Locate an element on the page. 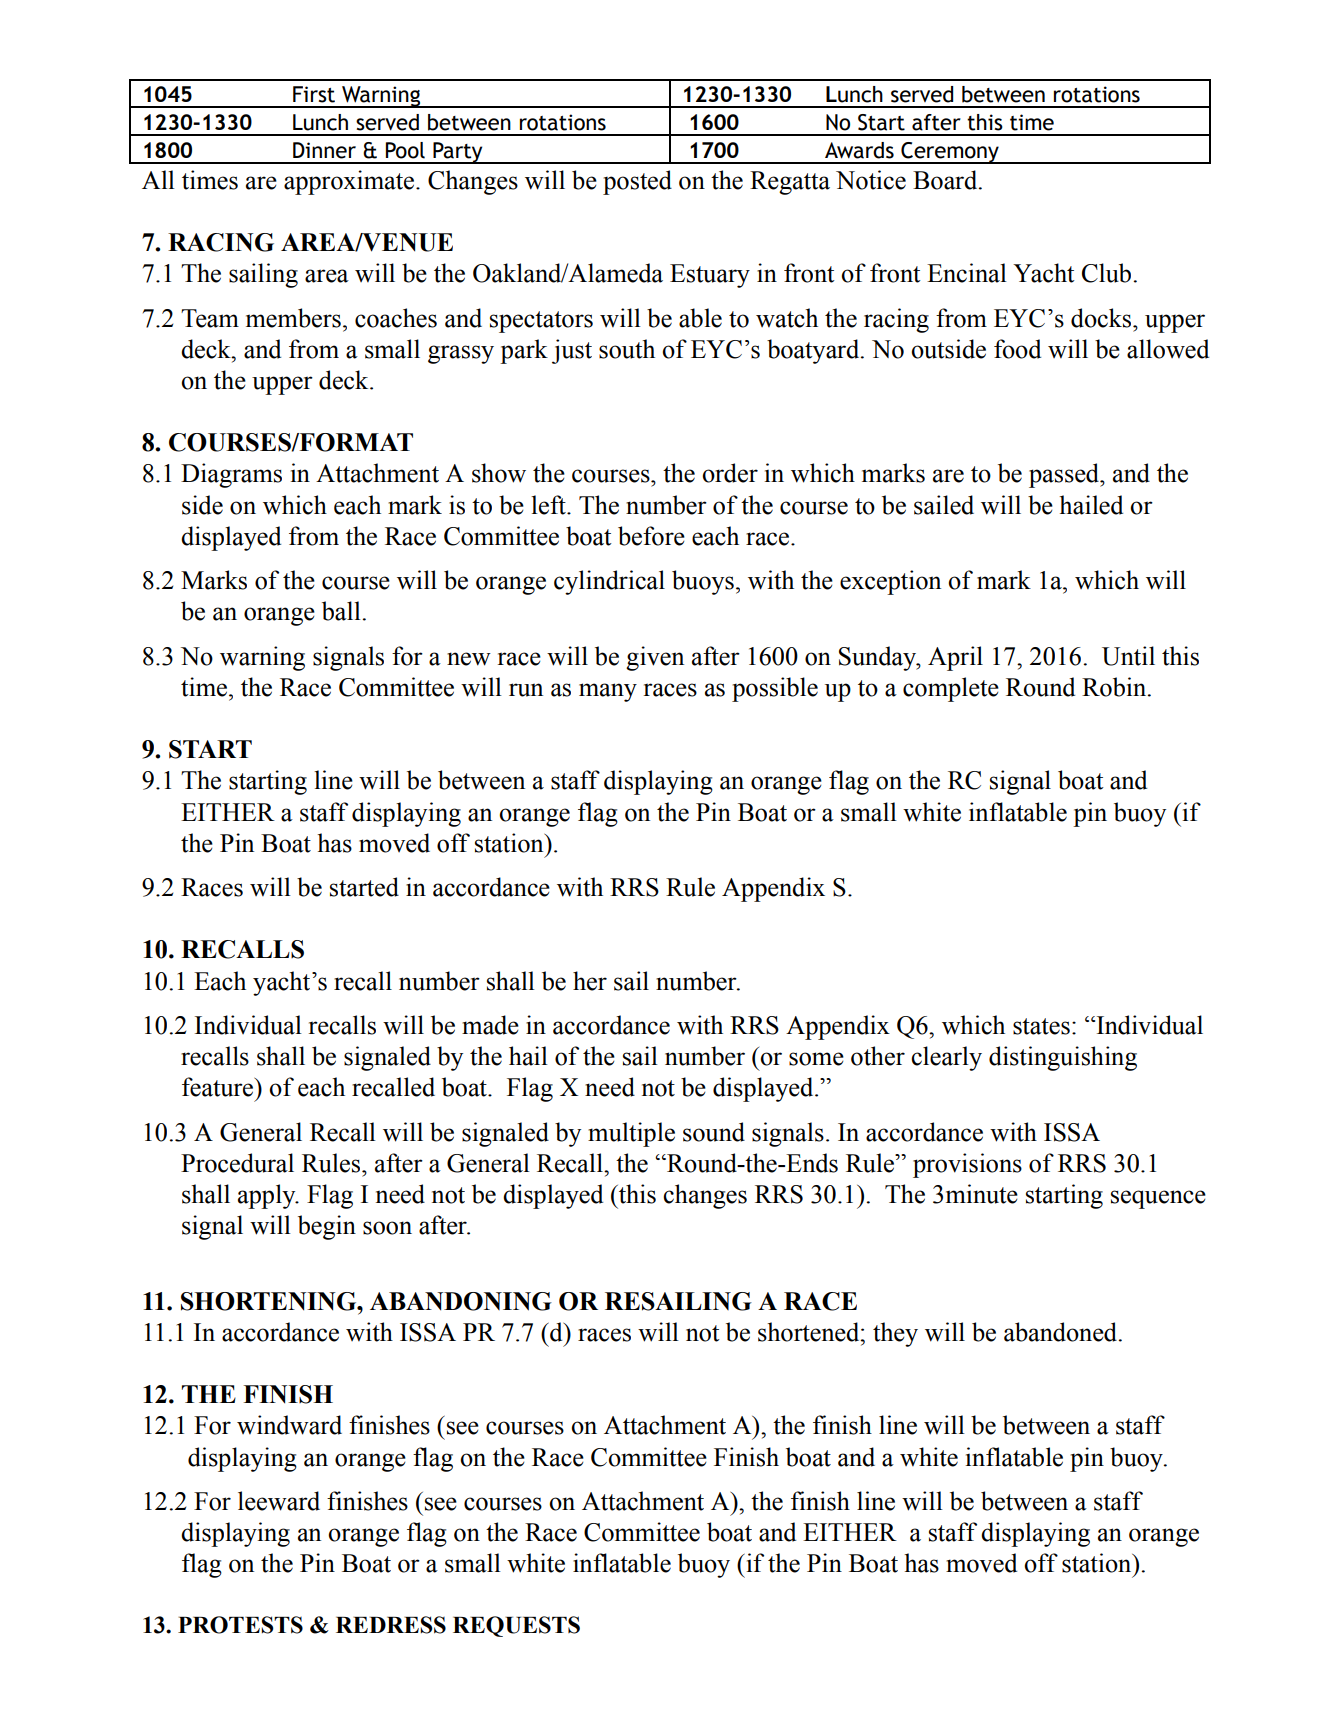 The height and width of the image is (1733, 1339). REDRESS is located at coordinates (391, 1625).
